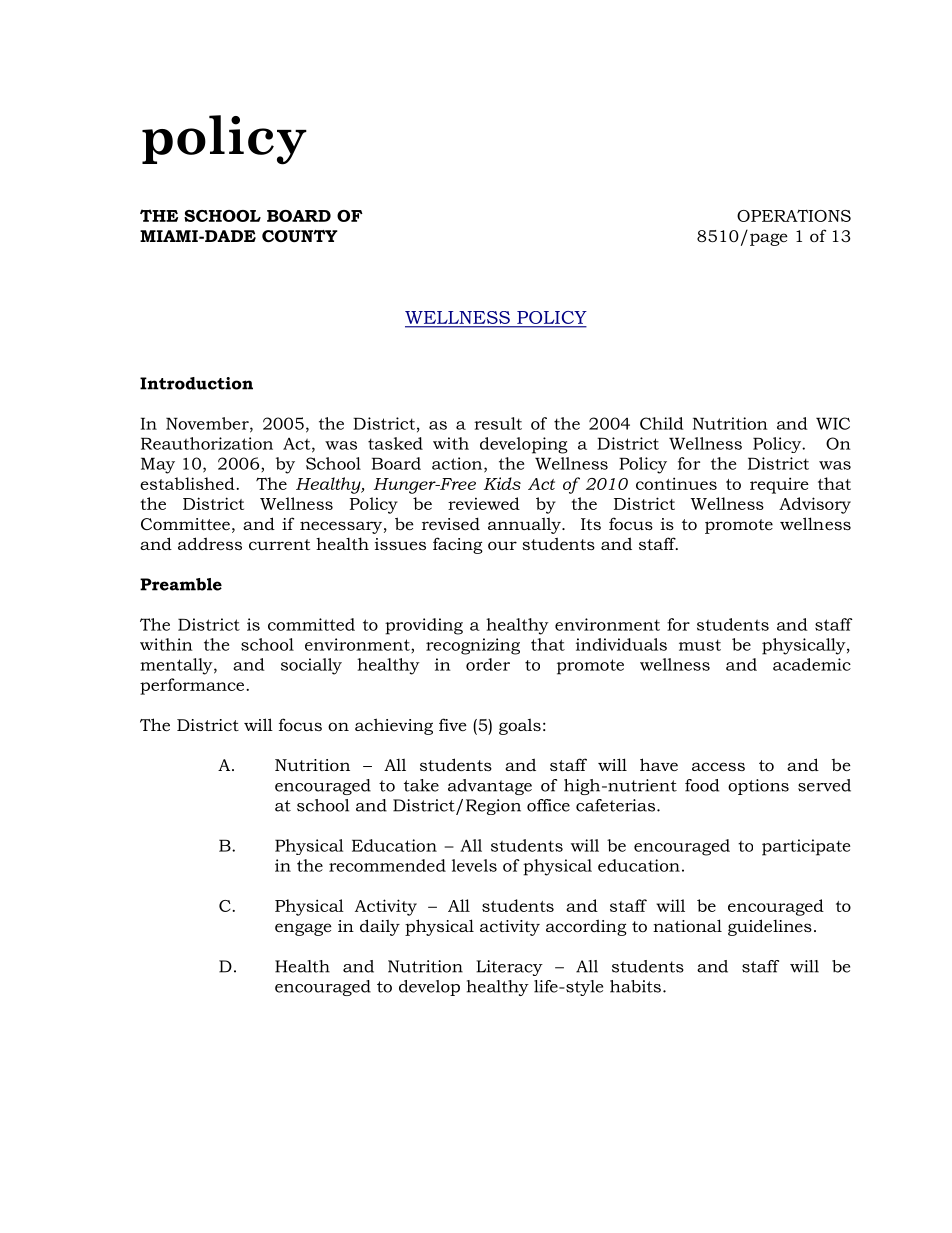  What do you see at coordinates (490, 787) in the page?
I see `advantage` at bounding box center [490, 787].
